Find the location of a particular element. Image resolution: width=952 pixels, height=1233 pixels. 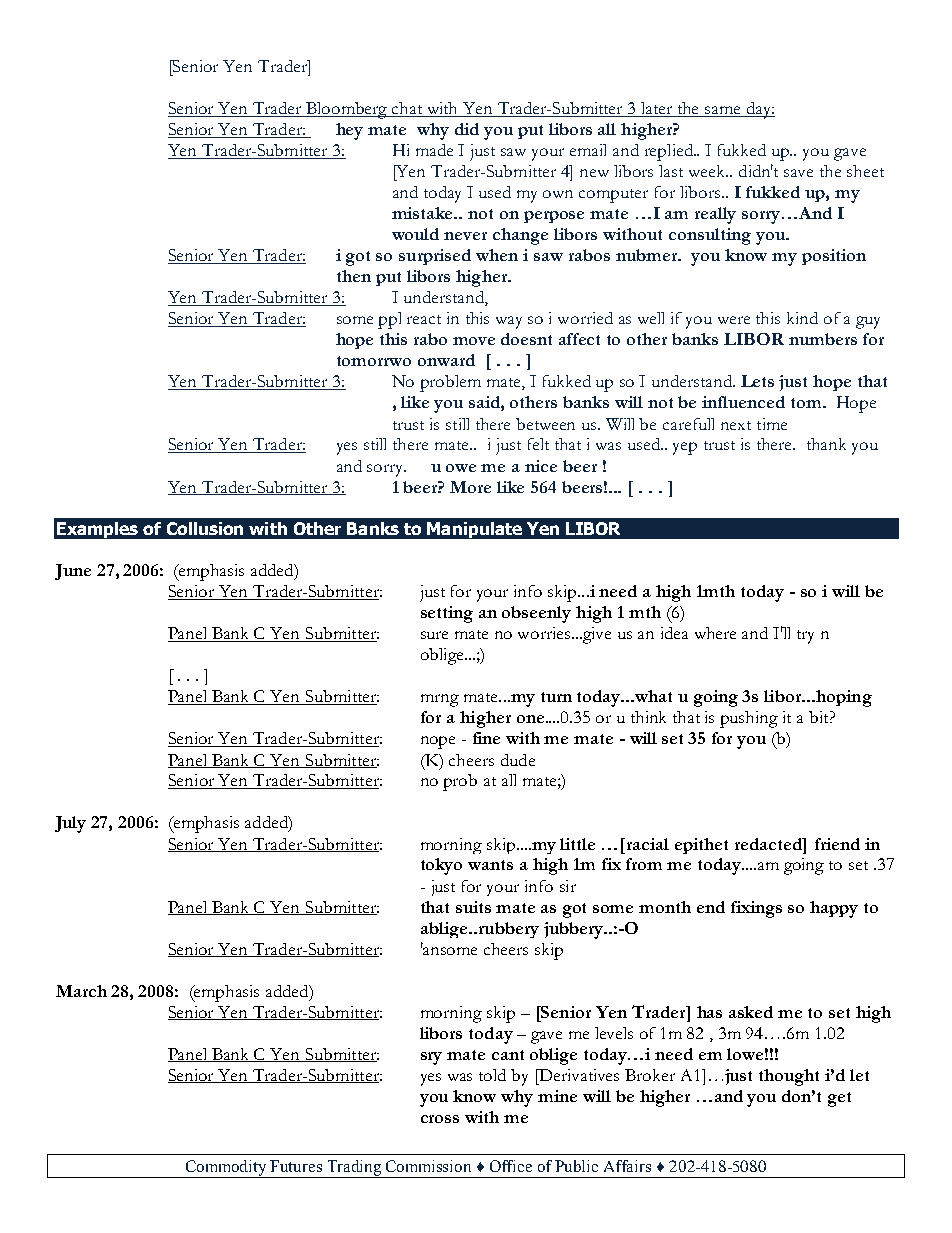

made is located at coordinates (434, 150).
